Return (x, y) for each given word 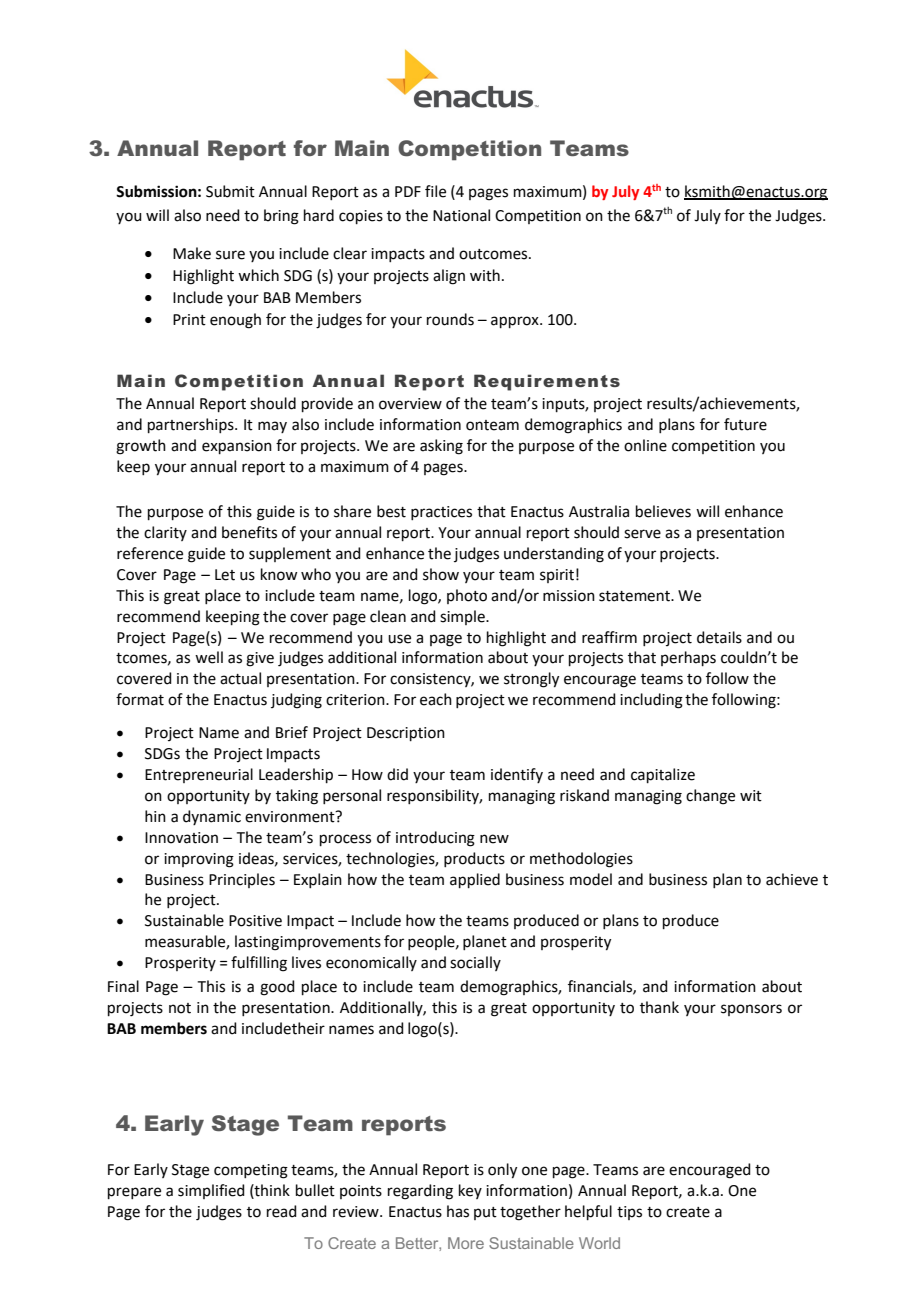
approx (516, 322)
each (436, 699)
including (651, 701)
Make (192, 253)
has (458, 1211)
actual (240, 678)
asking (441, 447)
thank (659, 1007)
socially (475, 963)
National (461, 215)
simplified (211, 1191)
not (180, 1008)
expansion (237, 447)
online (645, 445)
